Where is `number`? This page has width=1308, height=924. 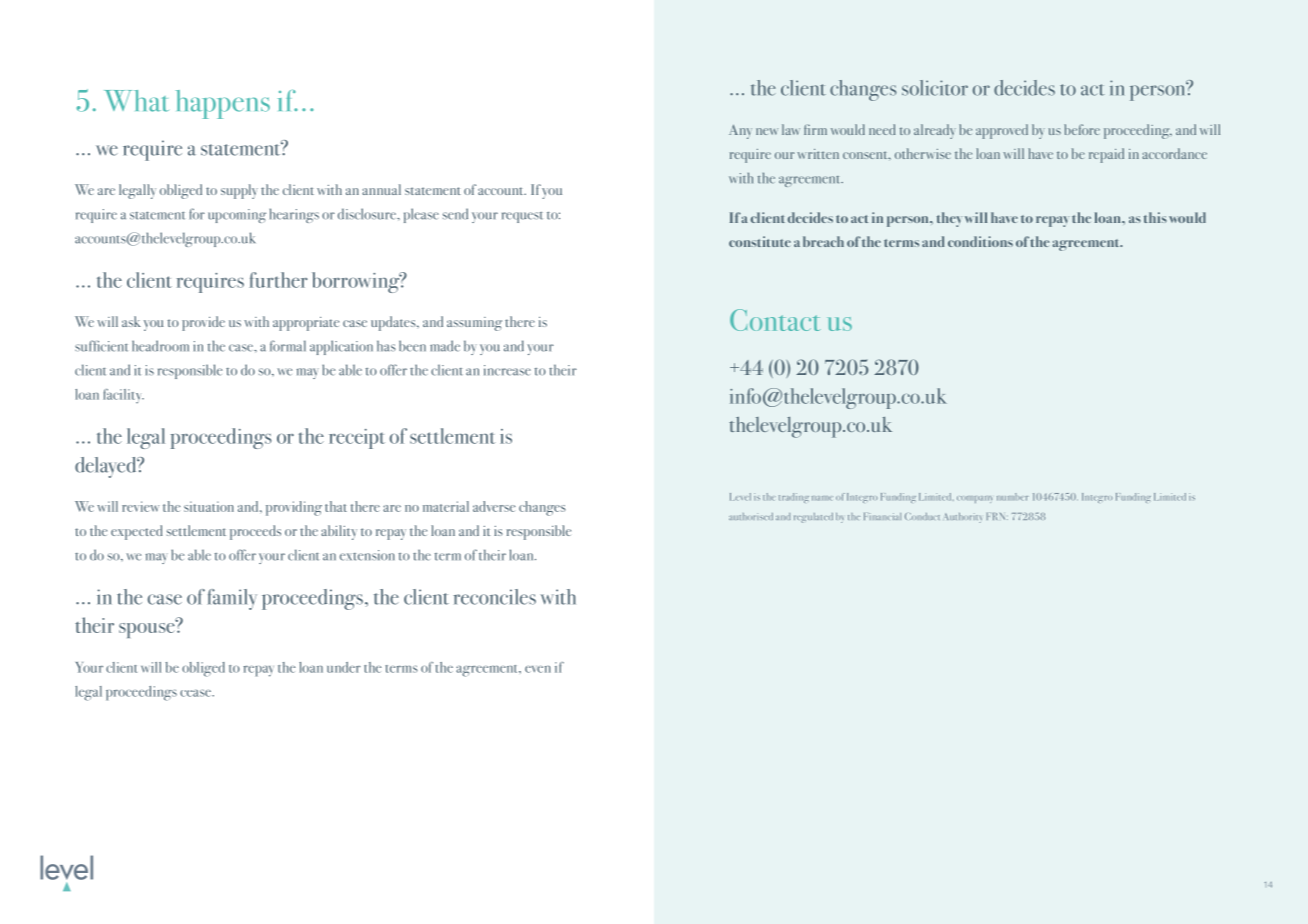
number is located at coordinates (1013, 497).
